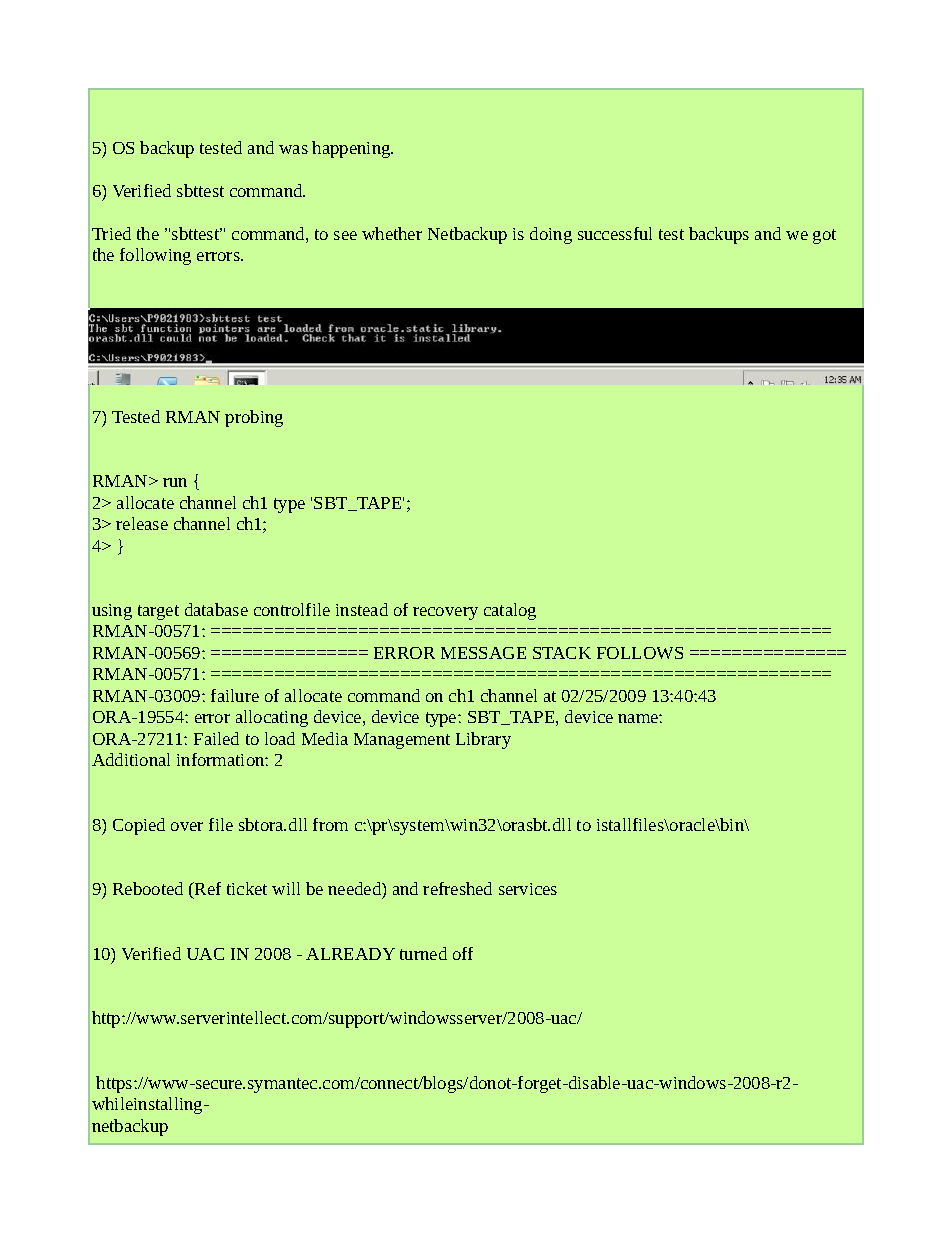 The height and width of the image is (1233, 952). What do you see at coordinates (483, 653) in the image?
I see `MESSAGE` at bounding box center [483, 653].
